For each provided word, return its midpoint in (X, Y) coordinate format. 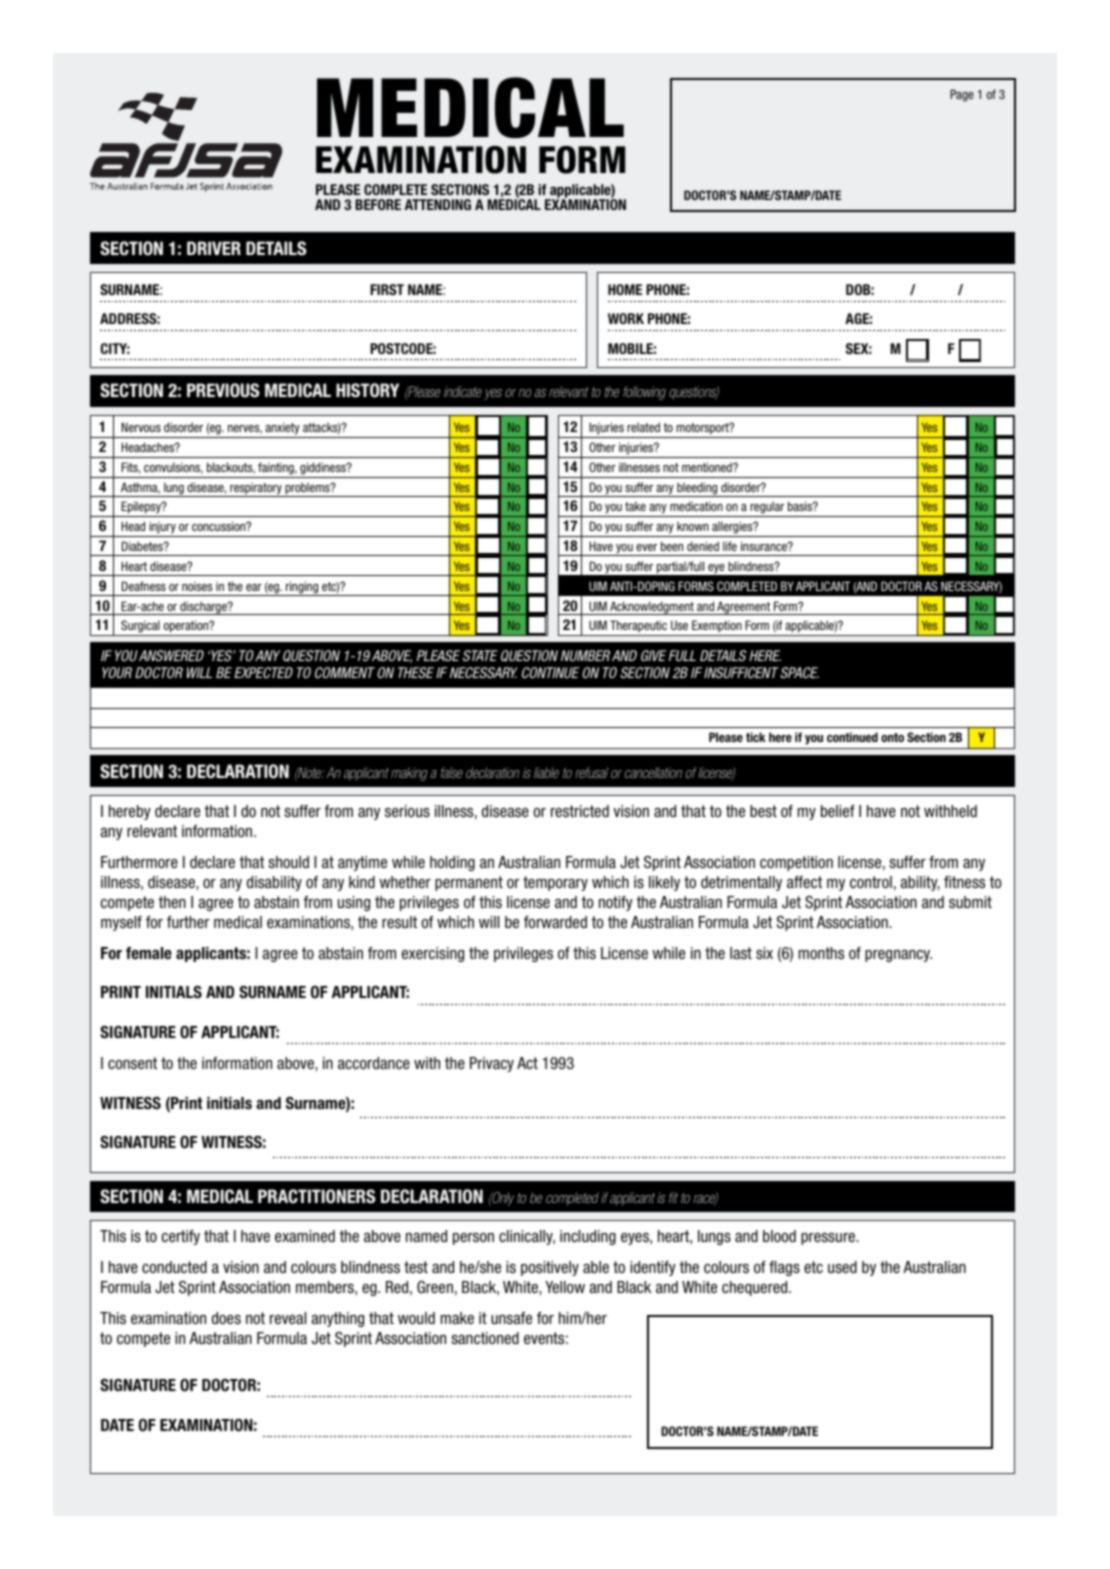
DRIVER (214, 248)
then (172, 902)
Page (962, 95)
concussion (220, 526)
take (635, 506)
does (226, 1318)
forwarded (555, 922)
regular (767, 509)
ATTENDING (438, 204)
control (871, 882)
